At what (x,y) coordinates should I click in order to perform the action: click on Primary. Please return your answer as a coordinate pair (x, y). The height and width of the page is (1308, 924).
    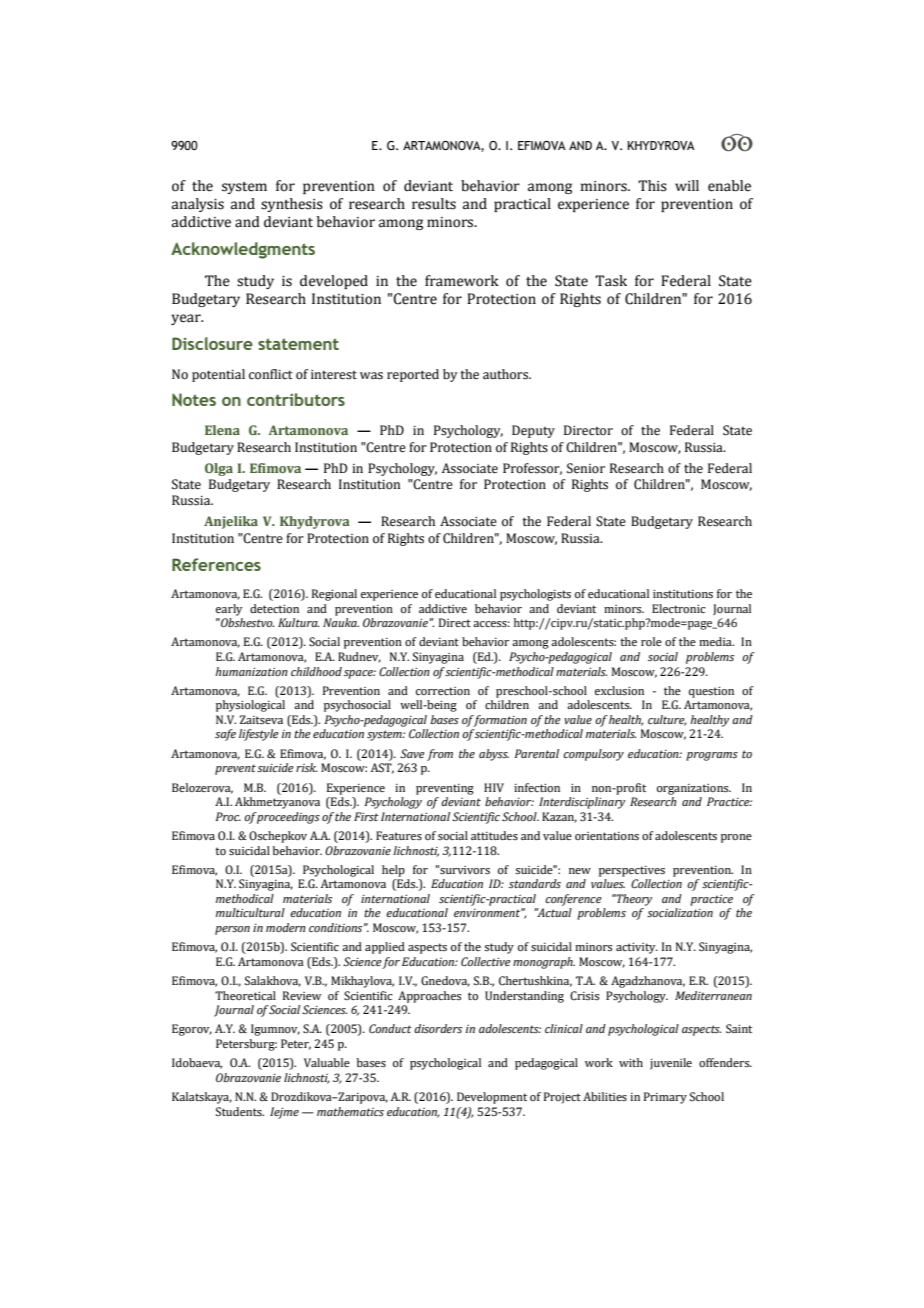
    Looking at the image, I should click on (665, 1098).
